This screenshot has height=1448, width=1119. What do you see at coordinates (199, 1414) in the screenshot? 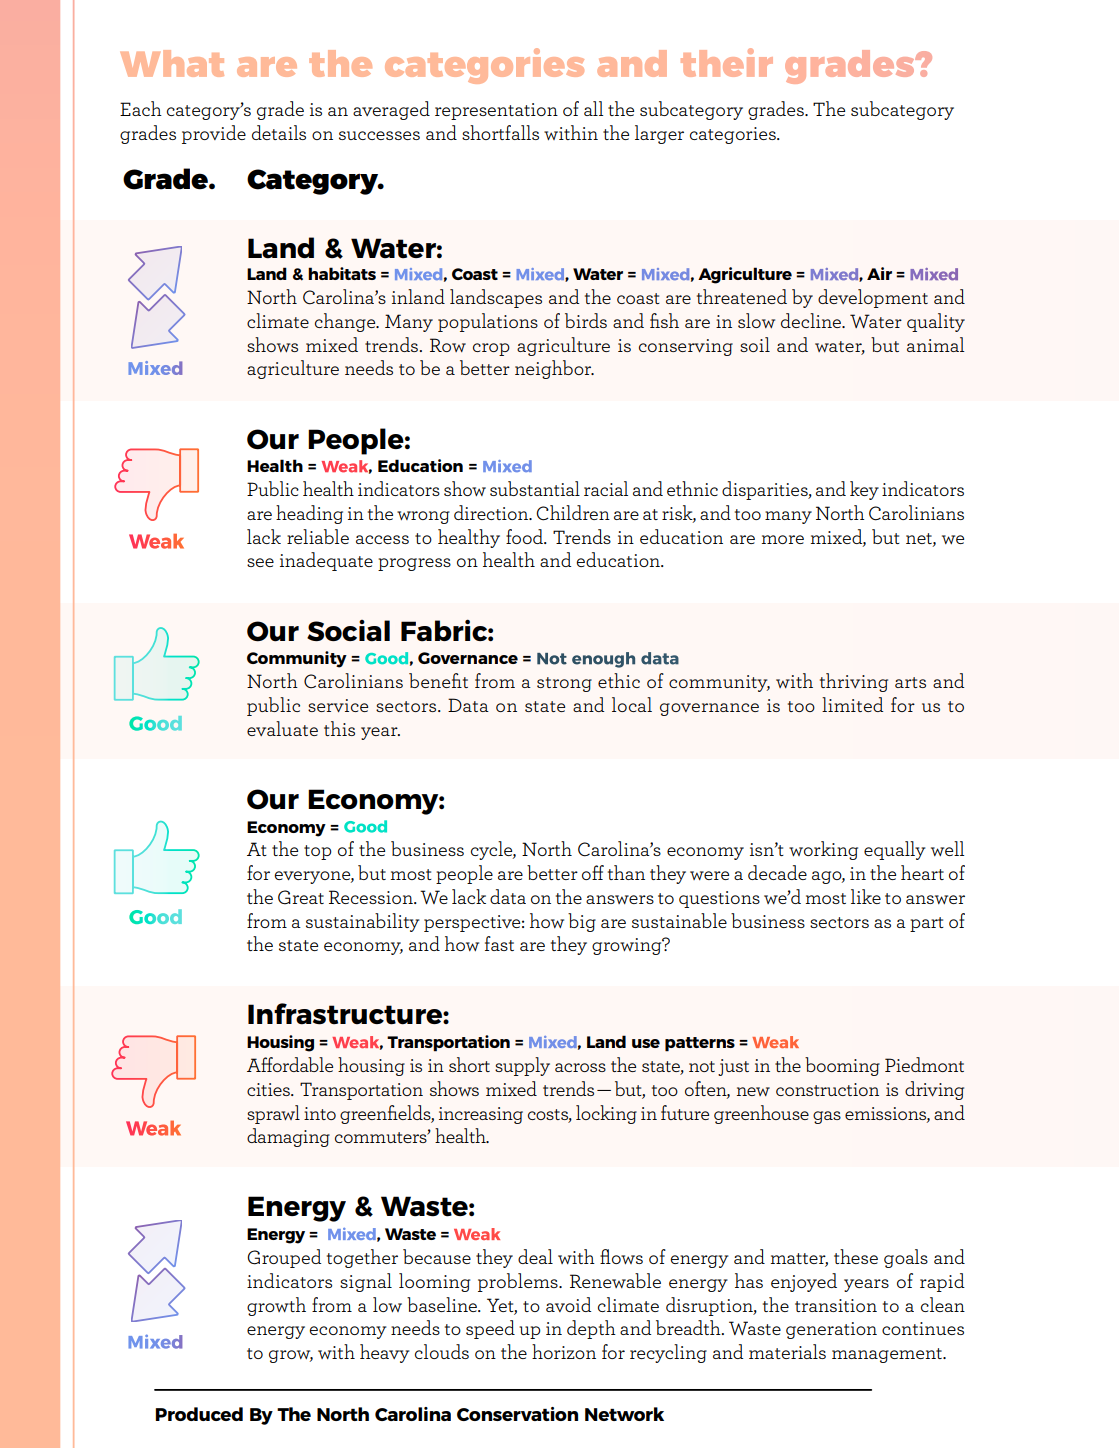
I see `Produced` at bounding box center [199, 1414].
